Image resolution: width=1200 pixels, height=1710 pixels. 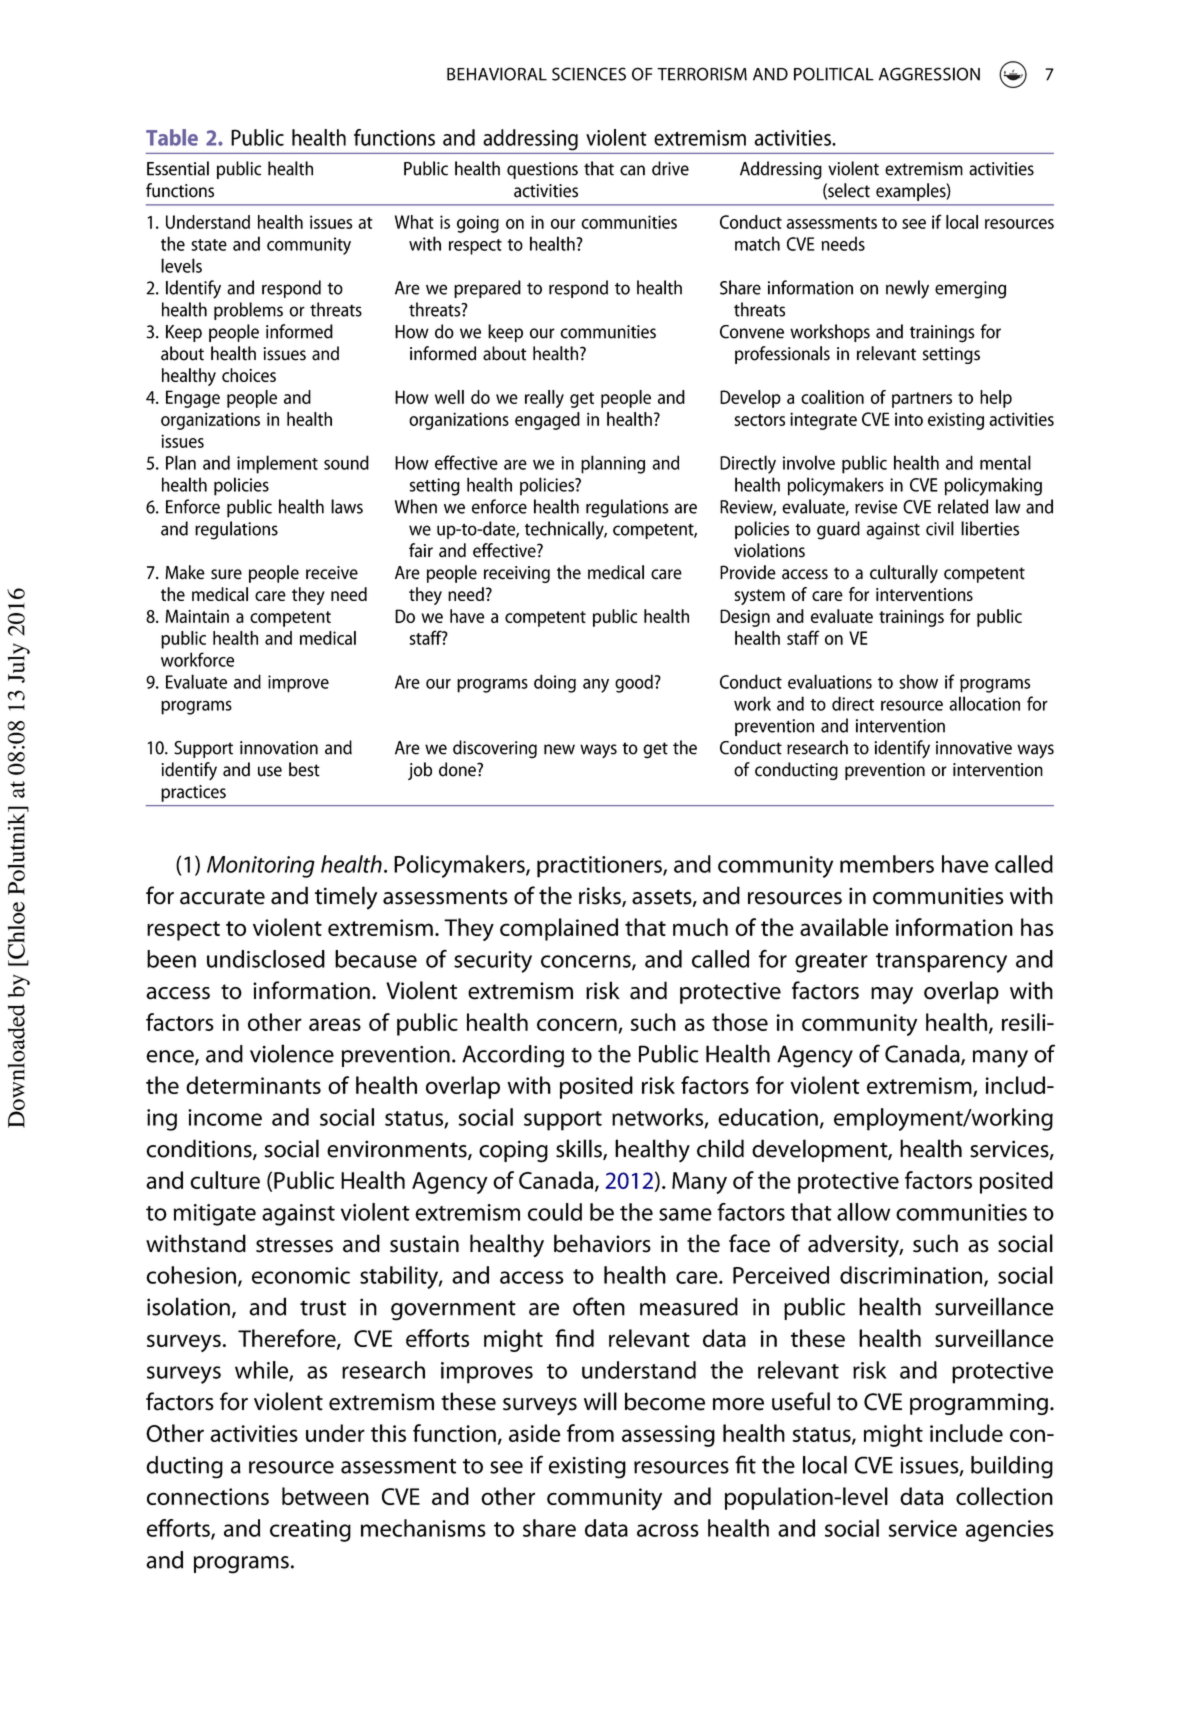 What do you see at coordinates (172, 137) in the image?
I see `Table` at bounding box center [172, 137].
